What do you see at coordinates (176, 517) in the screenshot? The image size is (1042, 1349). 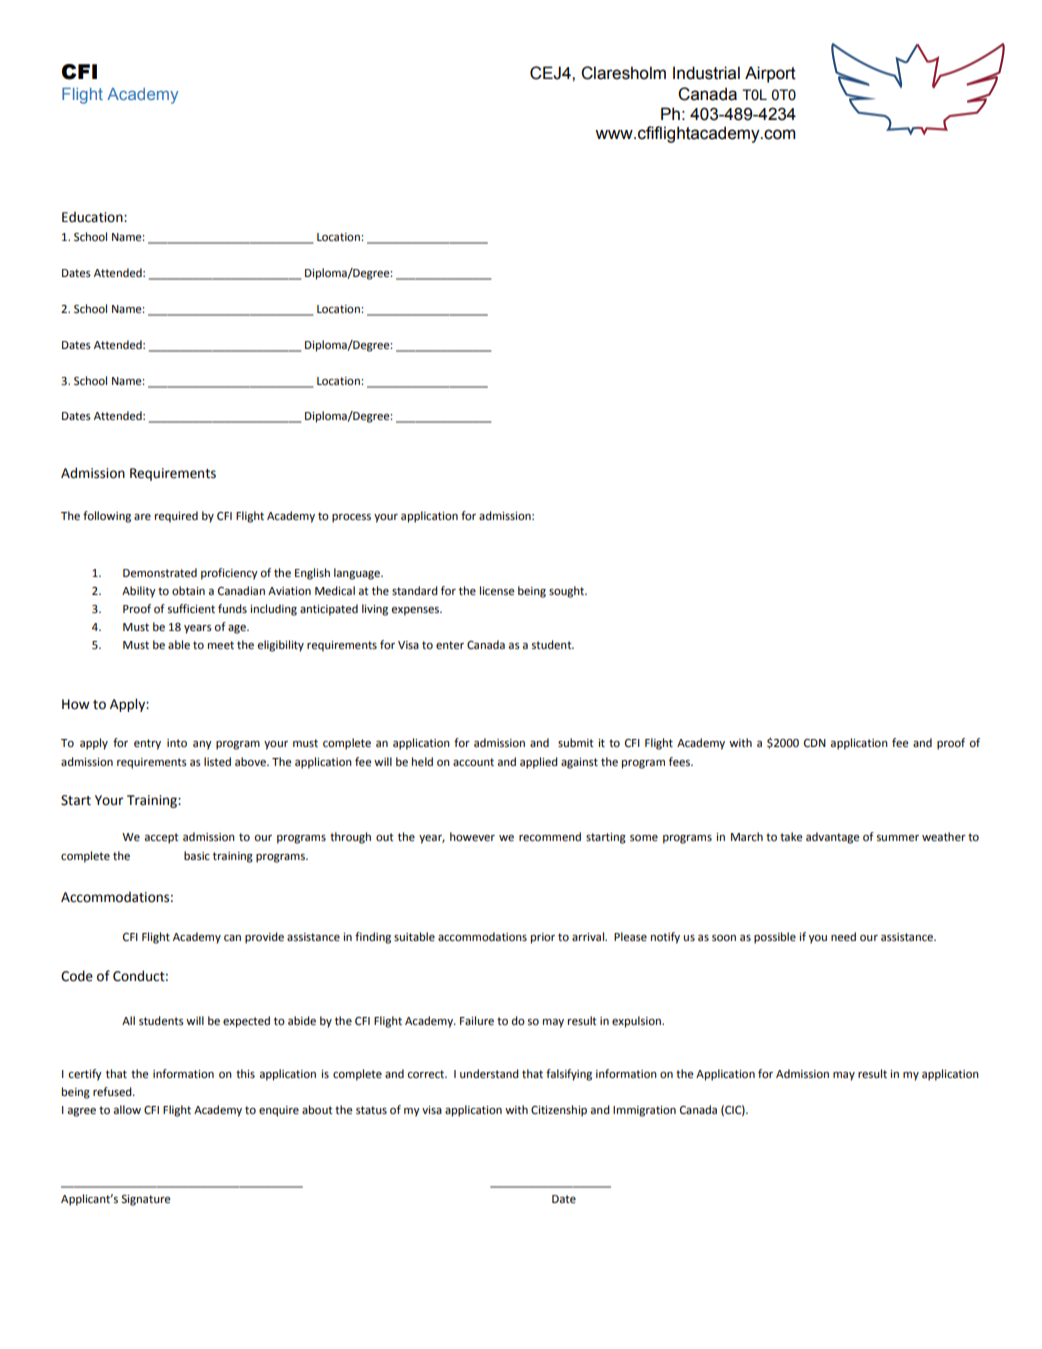 I see `required` at bounding box center [176, 517].
